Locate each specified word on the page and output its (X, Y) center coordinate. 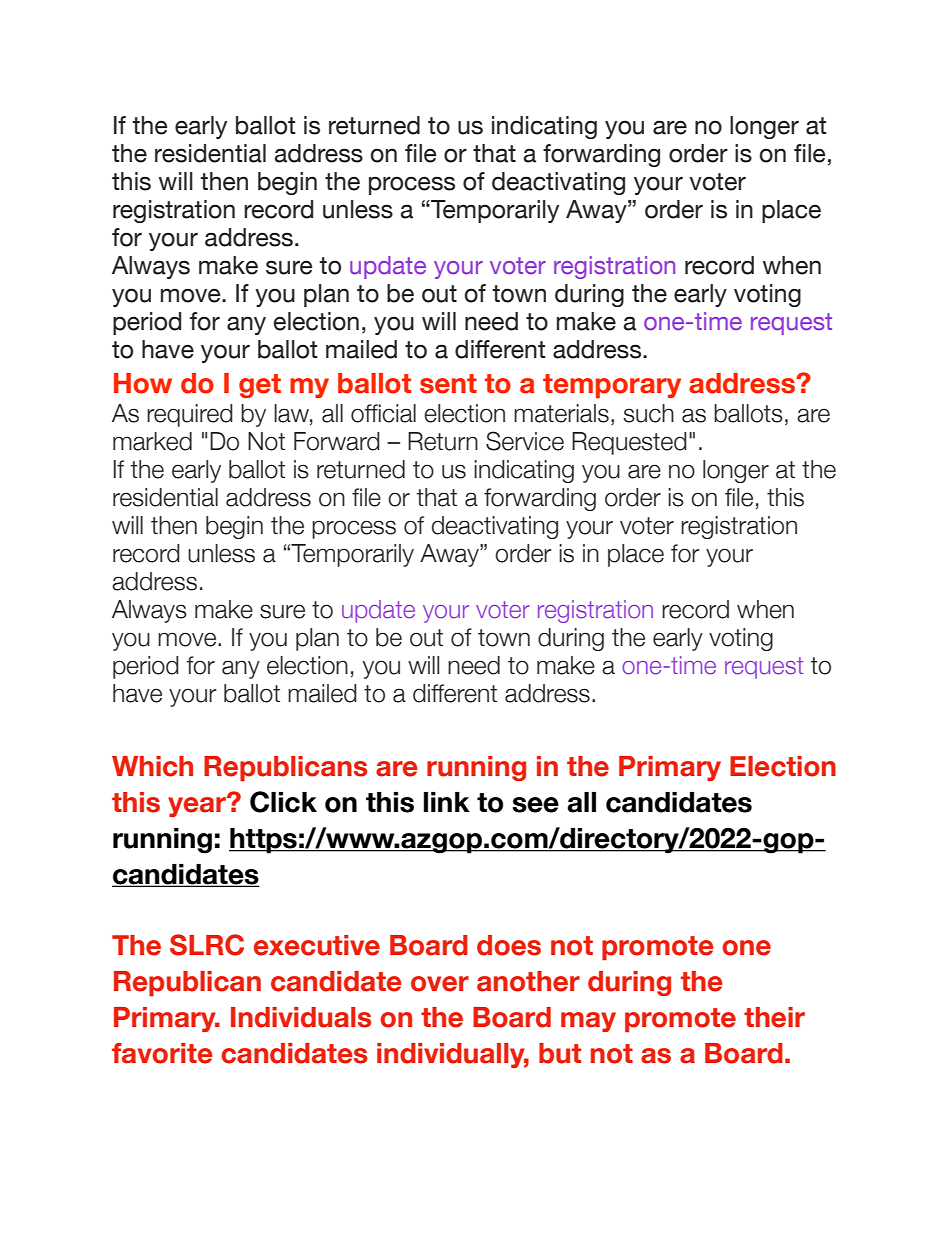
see (535, 805)
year (198, 806)
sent (448, 384)
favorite (162, 1053)
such (648, 413)
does (509, 945)
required (190, 415)
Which (152, 766)
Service (525, 441)
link (447, 802)
